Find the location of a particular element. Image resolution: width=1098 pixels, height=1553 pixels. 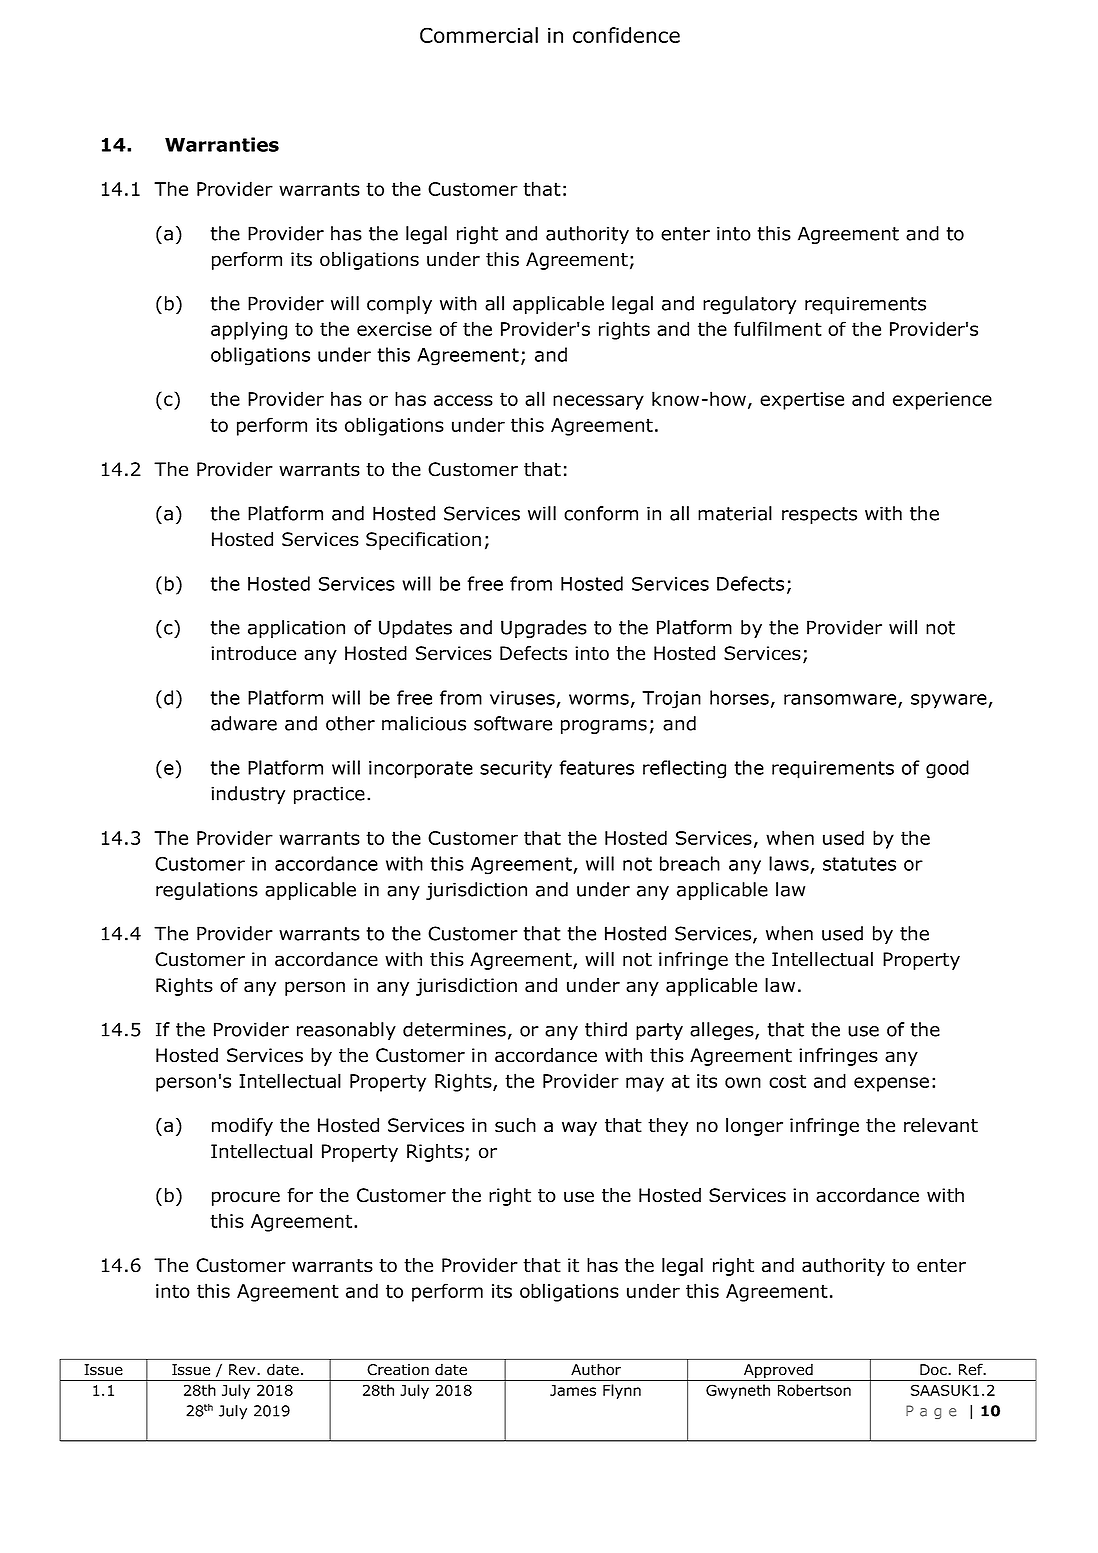

conform is located at coordinates (601, 513).
